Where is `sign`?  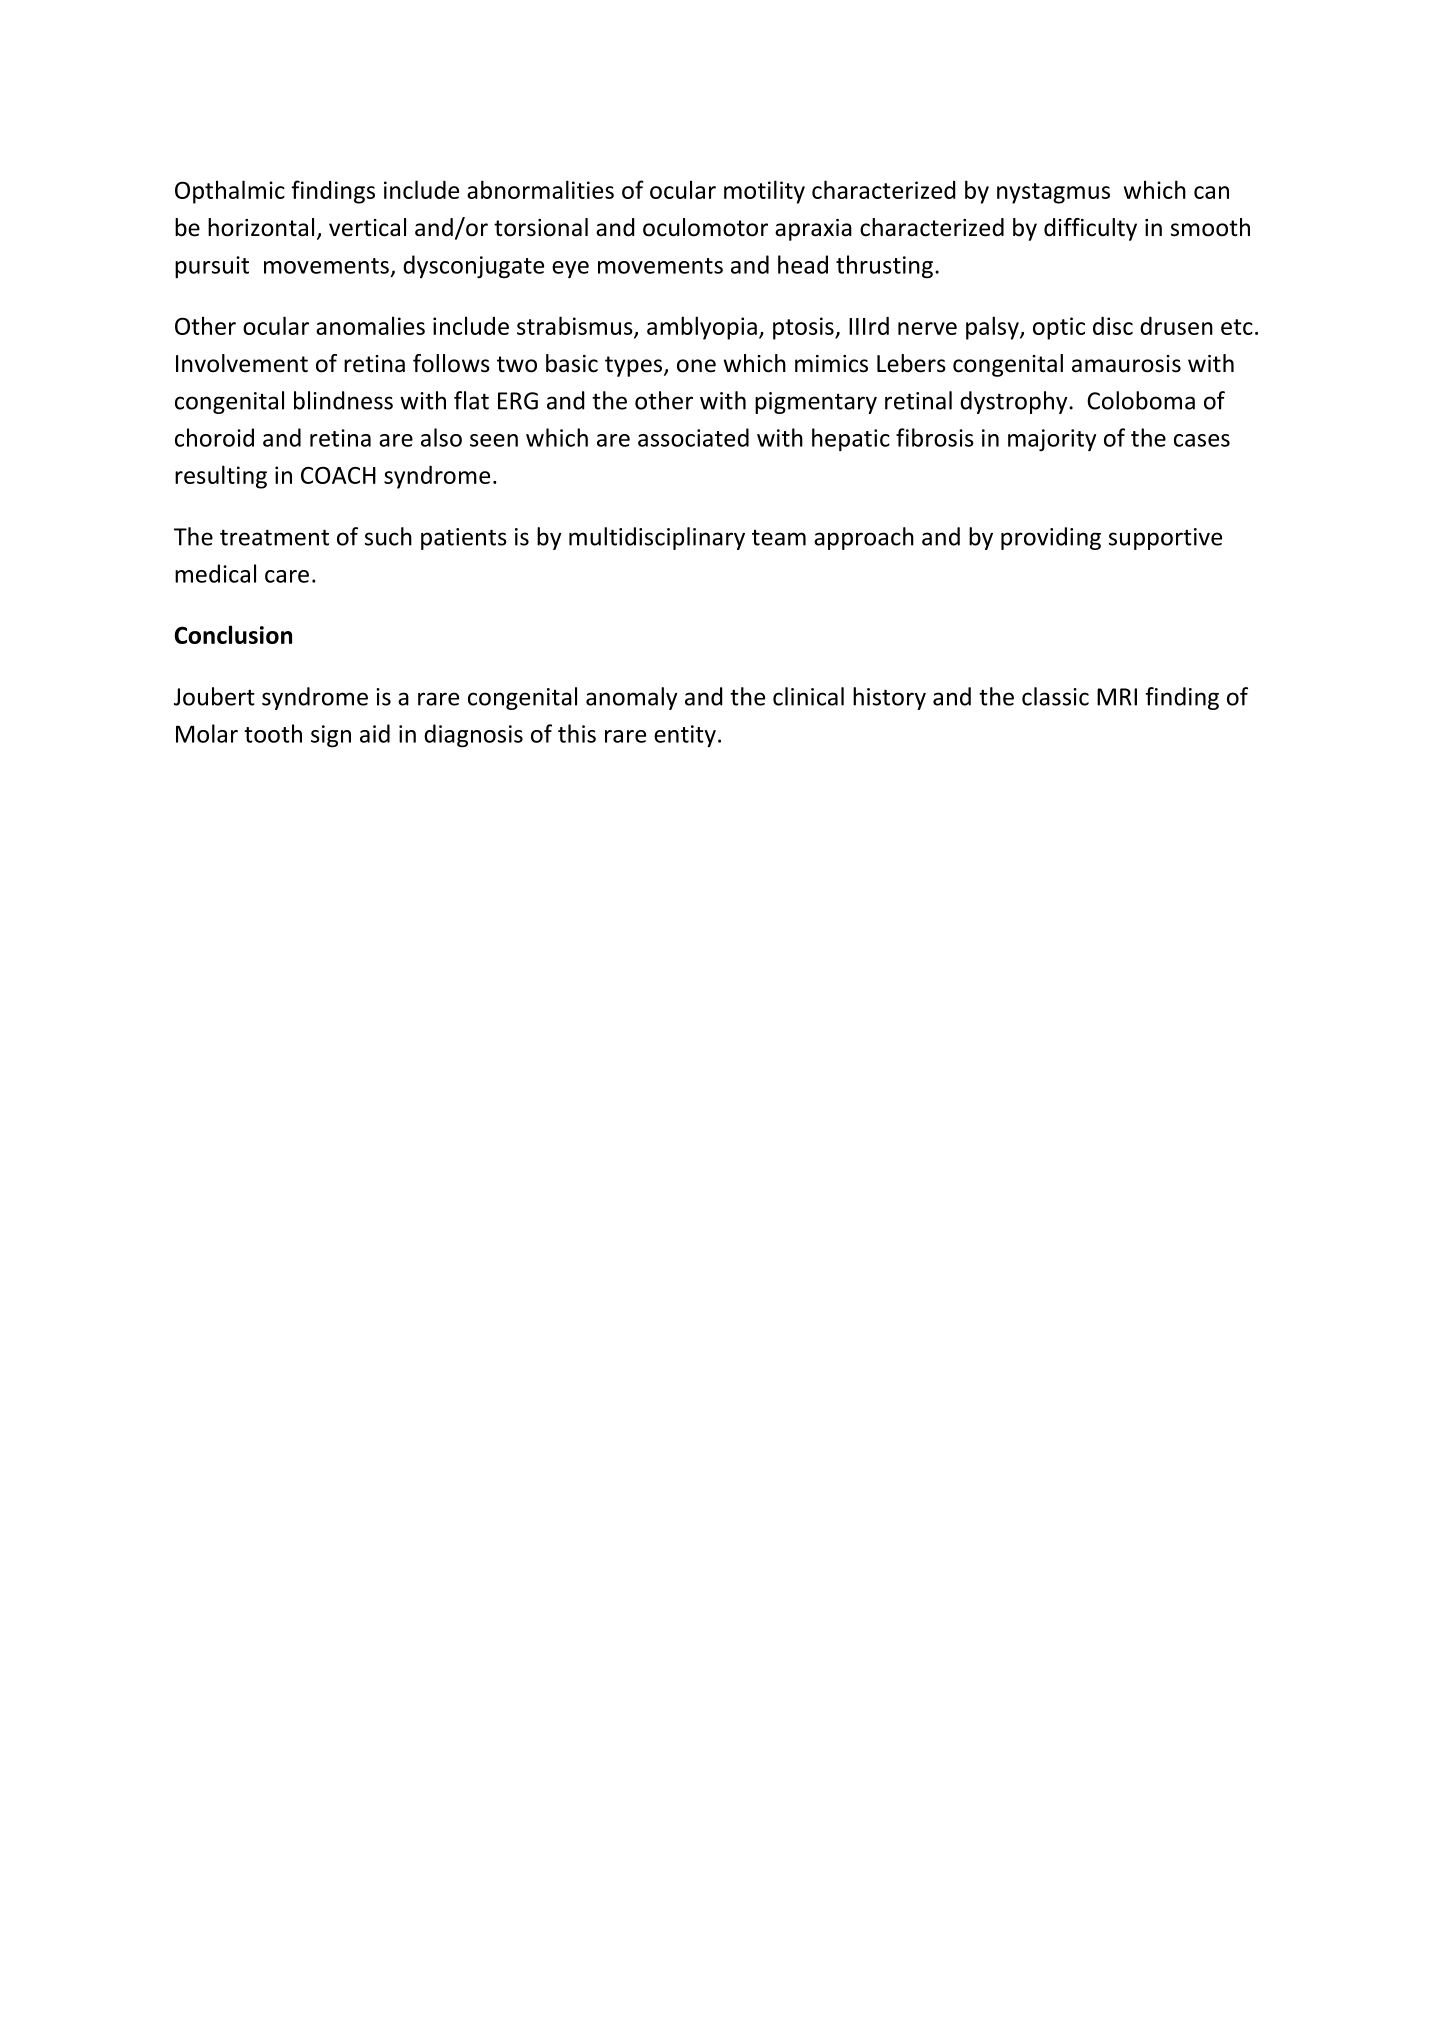 sign is located at coordinates (331, 736).
